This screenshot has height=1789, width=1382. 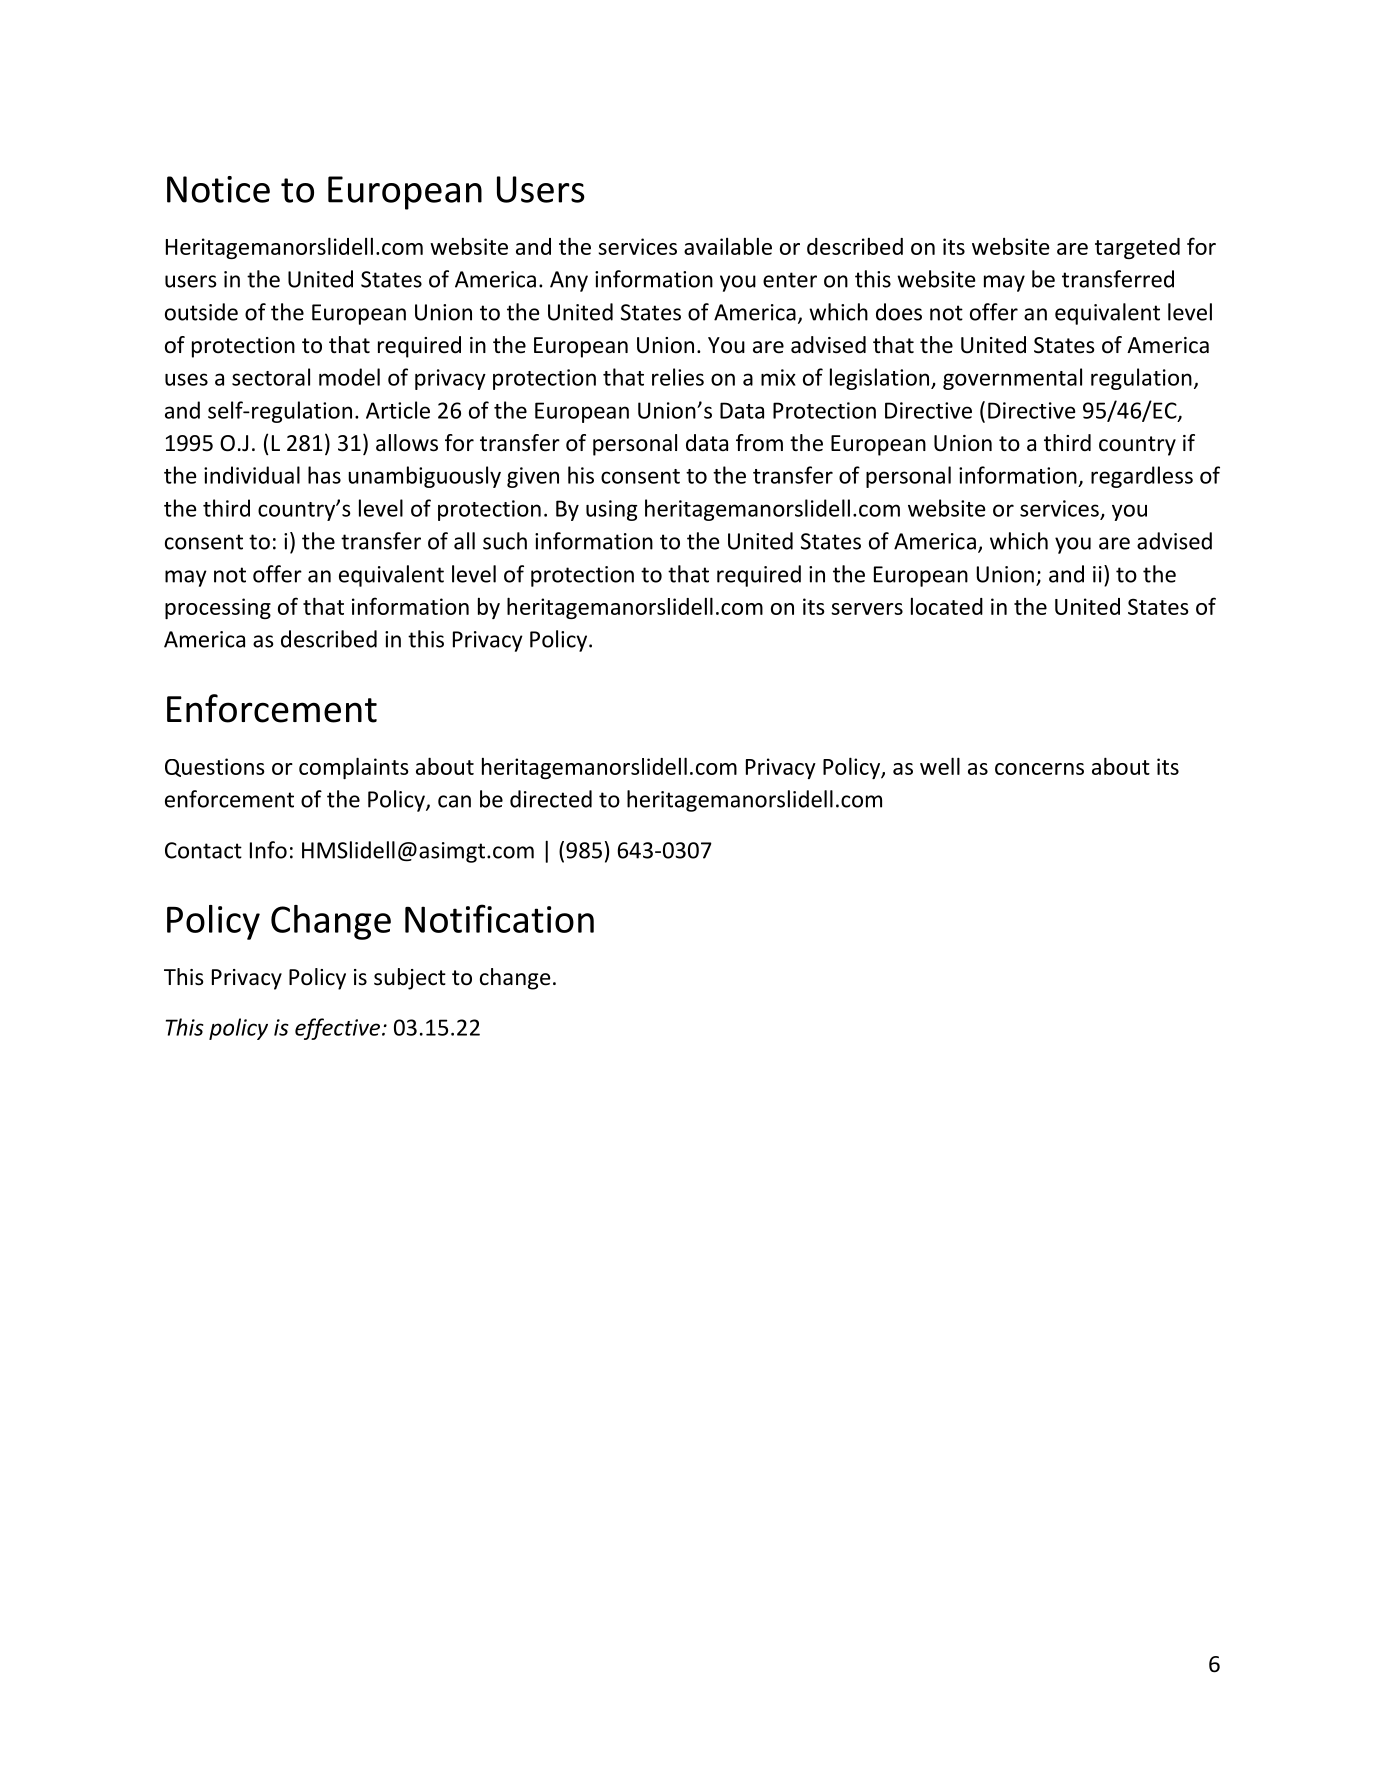 What do you see at coordinates (867, 609) in the screenshot?
I see `servers` at bounding box center [867, 609].
